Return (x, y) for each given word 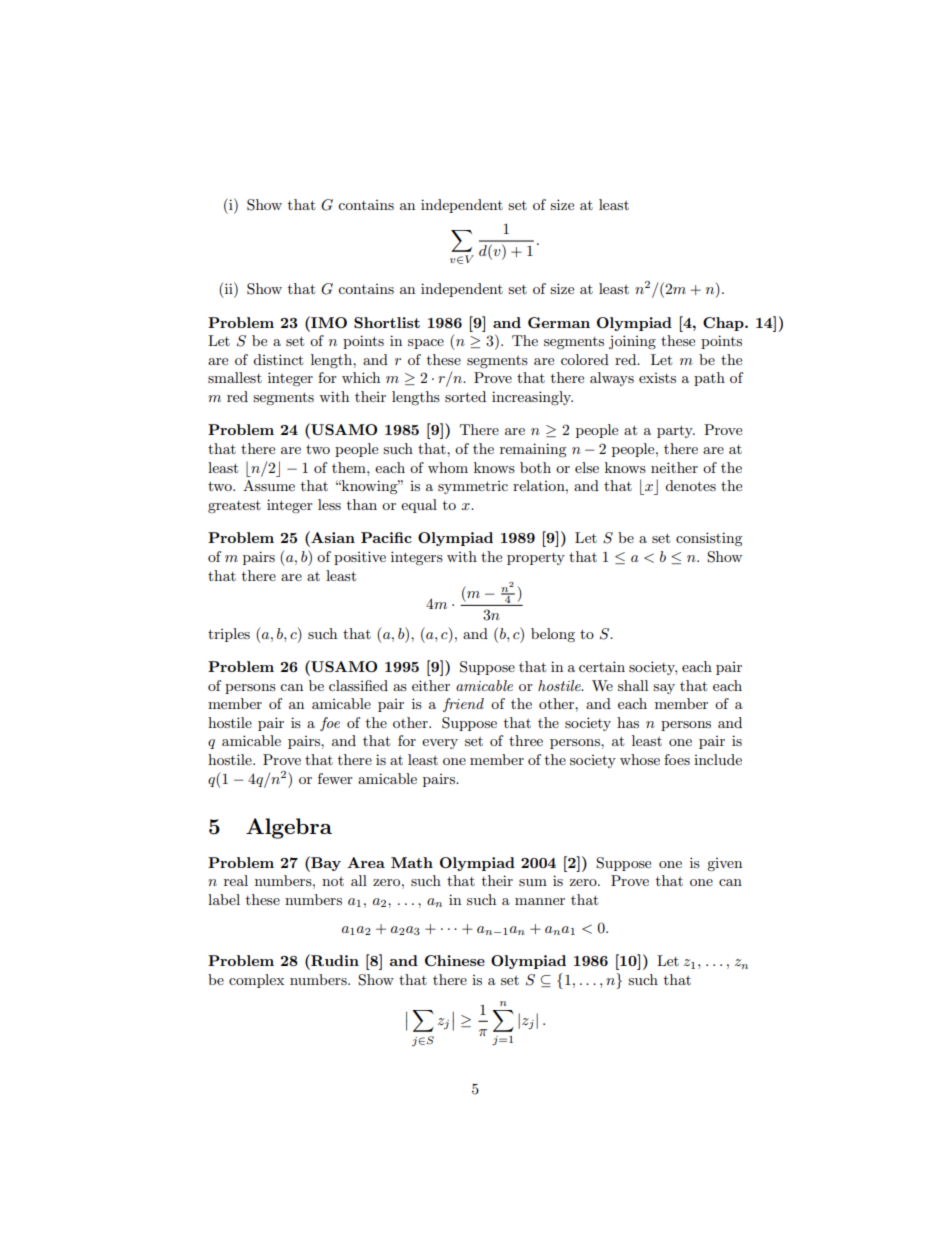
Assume (269, 485)
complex (256, 981)
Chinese (455, 960)
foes (677, 759)
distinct (278, 359)
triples (229, 635)
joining (632, 342)
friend (463, 705)
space (426, 344)
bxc (649, 487)
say (664, 689)
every (440, 744)
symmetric (473, 487)
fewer (335, 778)
